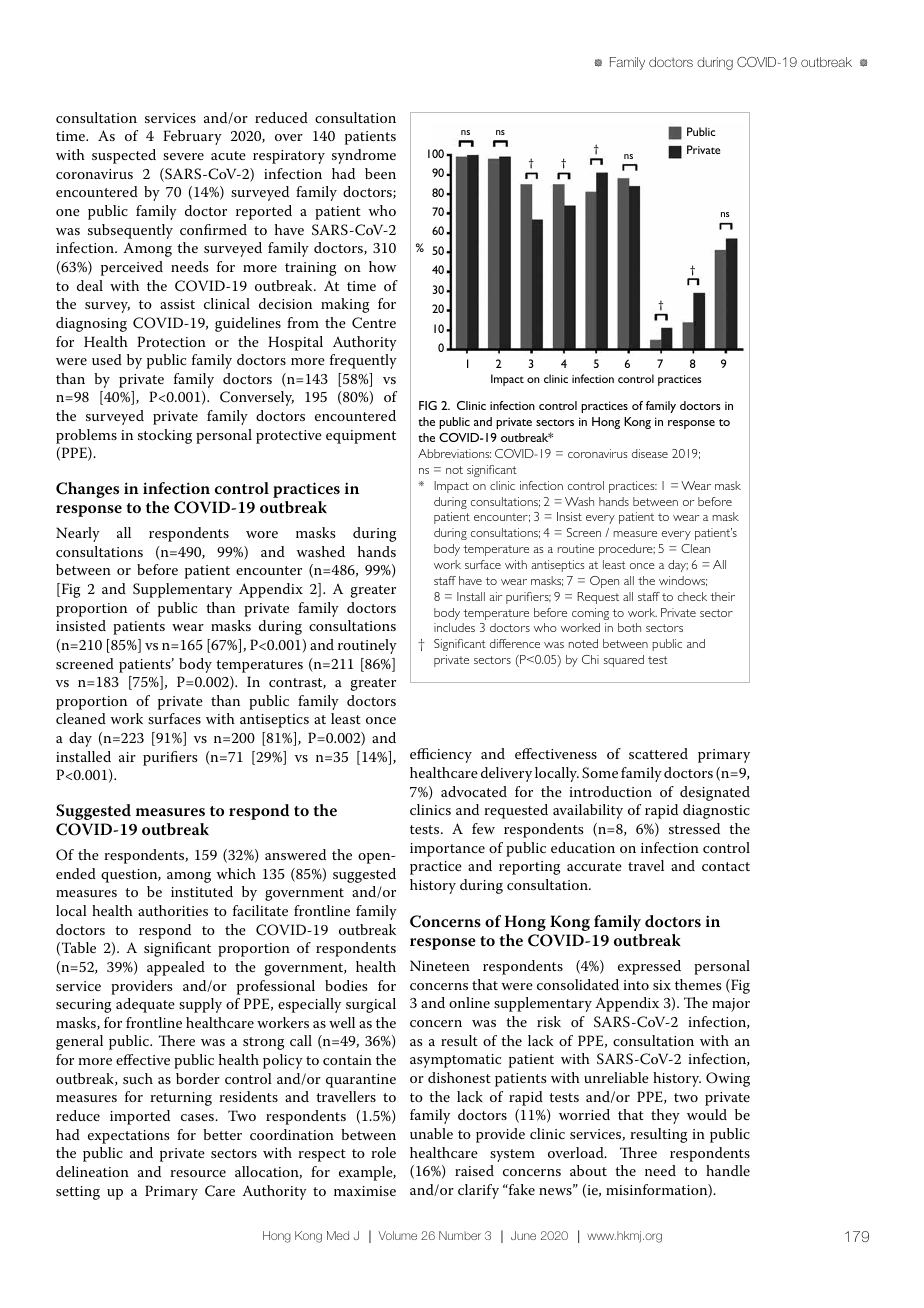  Describe the element at coordinates (624, 661) in the screenshot. I see `squared` at that location.
